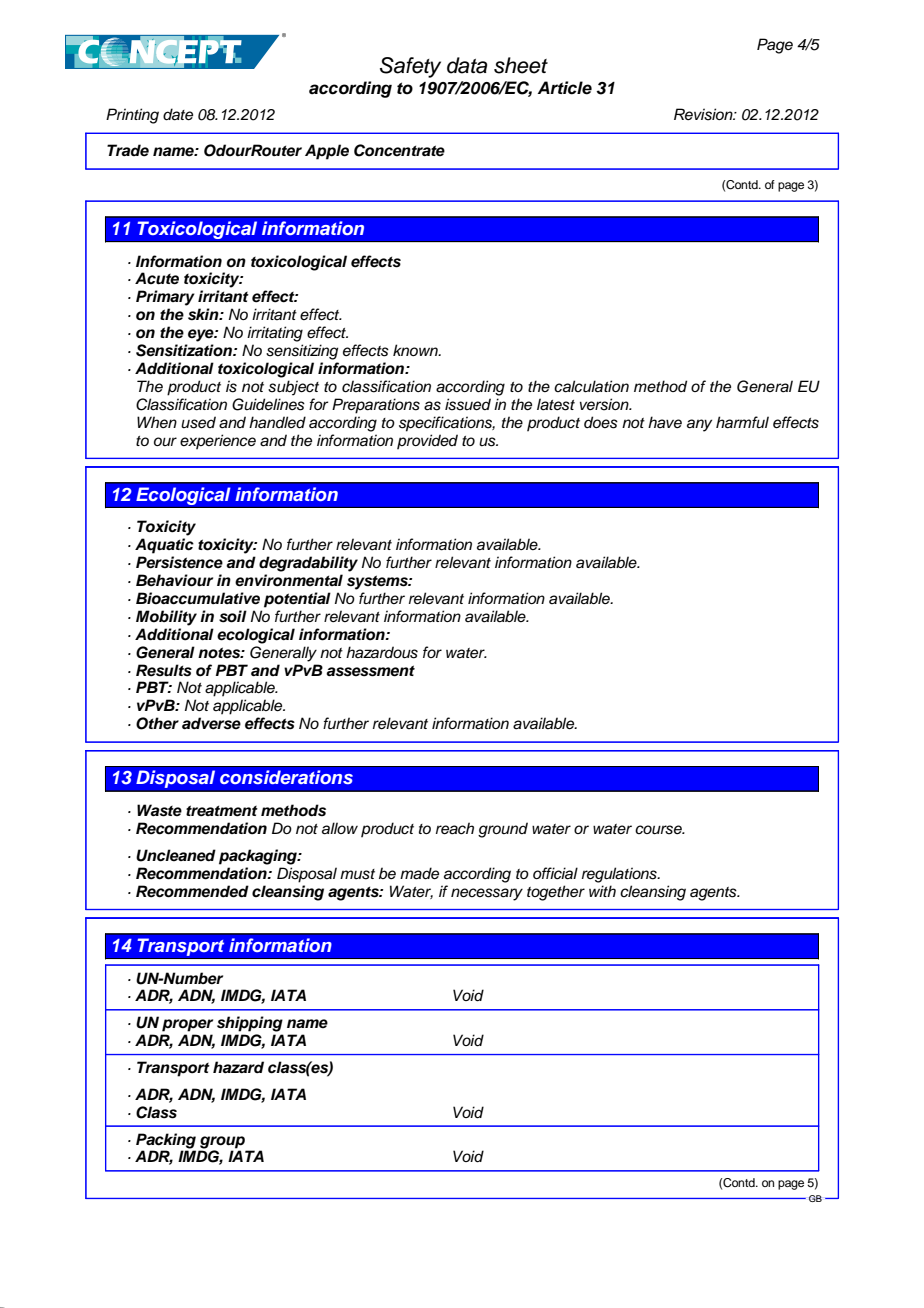  Describe the element at coordinates (659, 830) in the page. I see `course` at that location.
